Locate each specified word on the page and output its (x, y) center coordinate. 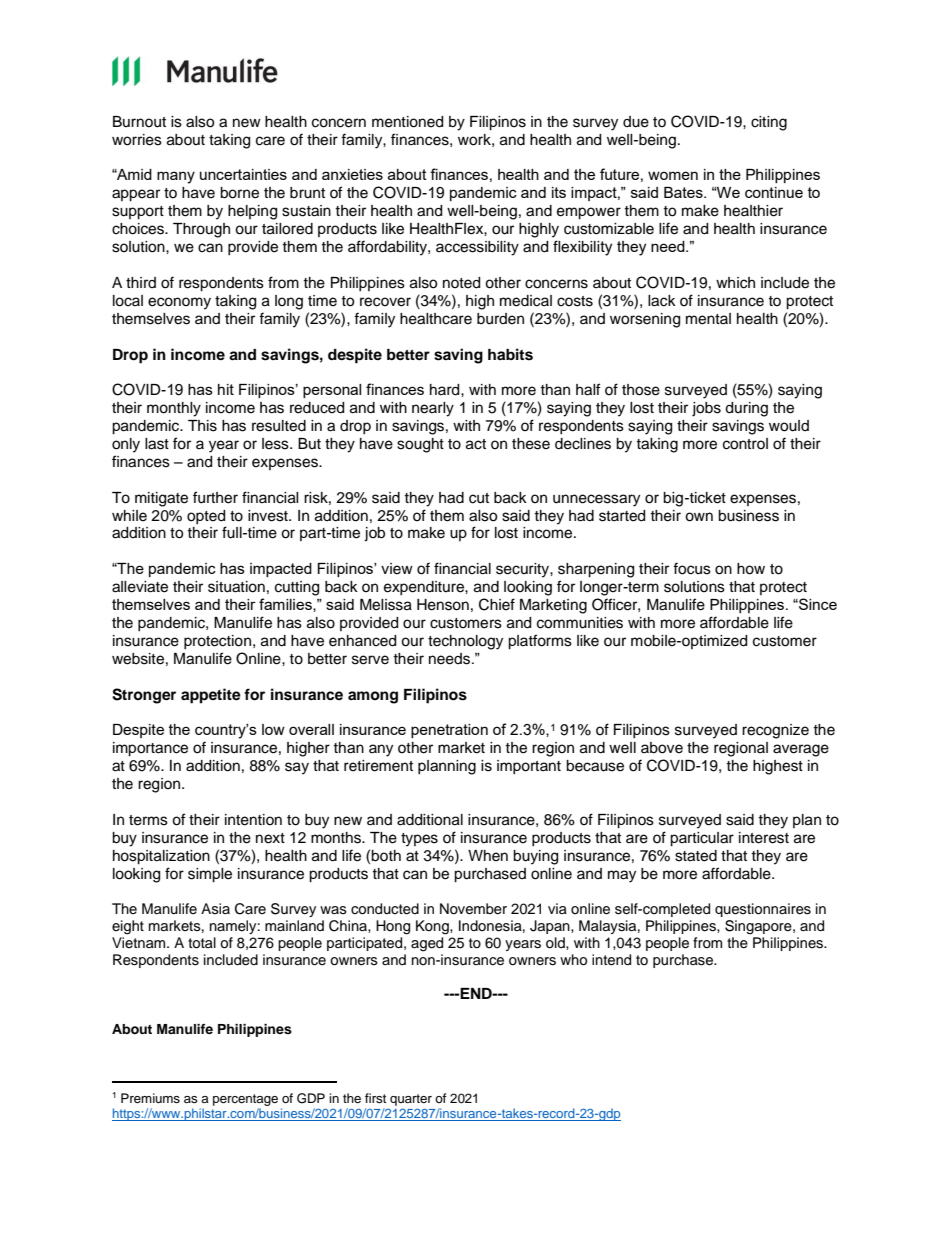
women (673, 175)
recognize (775, 731)
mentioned (407, 122)
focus (692, 568)
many (176, 177)
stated (696, 856)
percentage (245, 1100)
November (473, 909)
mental (708, 319)
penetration (449, 731)
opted (206, 517)
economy (179, 303)
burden (500, 319)
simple (210, 875)
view (397, 569)
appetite (211, 696)
